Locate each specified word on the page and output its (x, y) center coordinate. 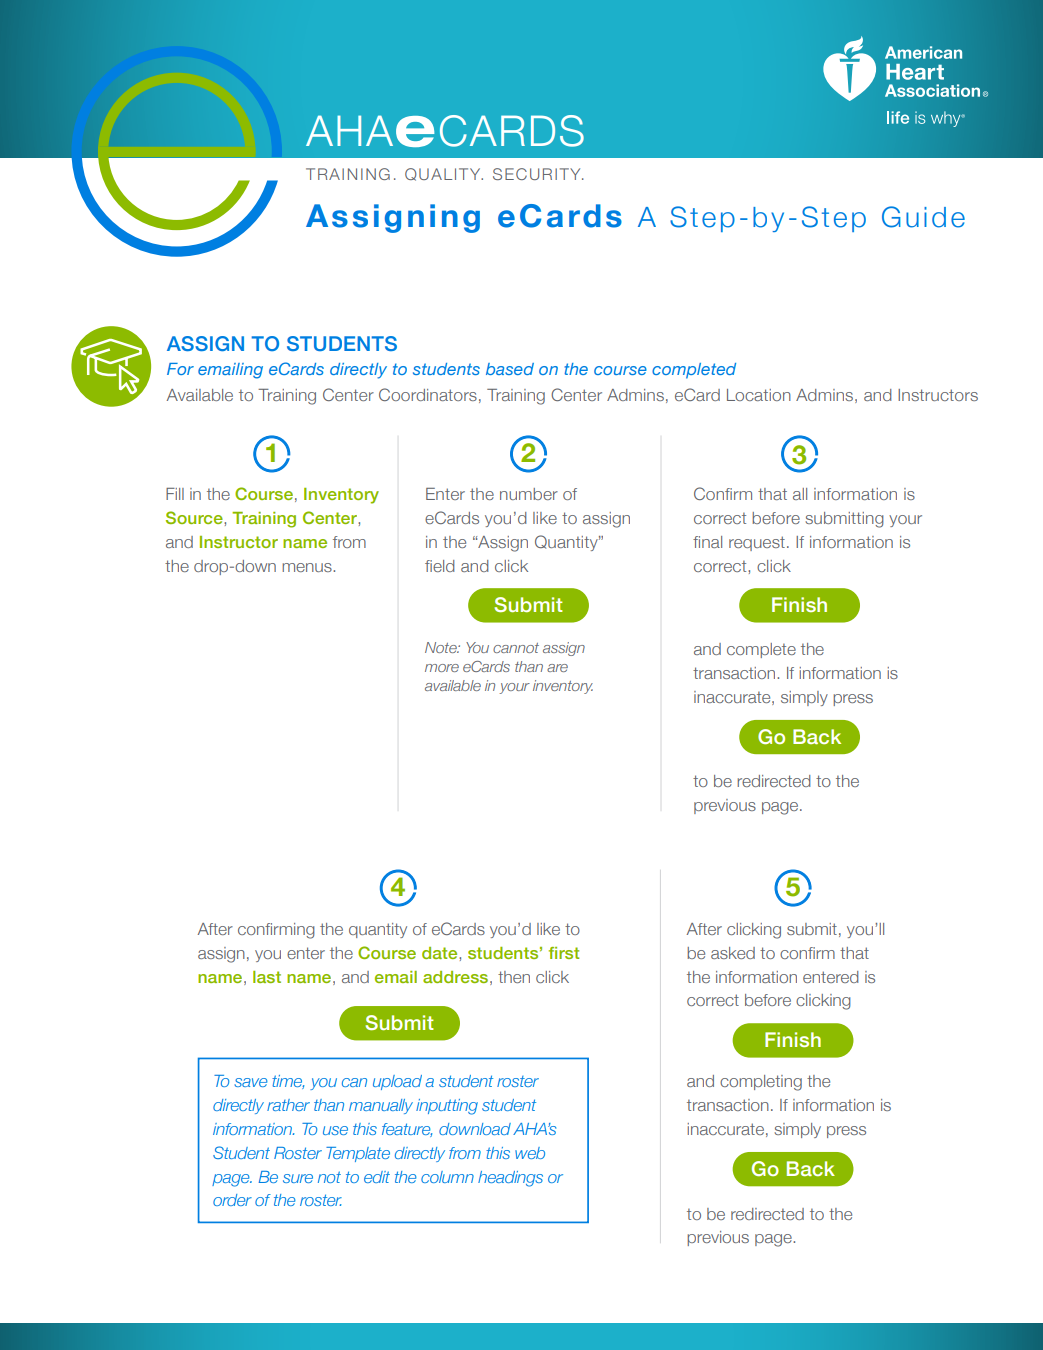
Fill (175, 494)
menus (308, 567)
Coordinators (428, 394)
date (441, 953)
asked (733, 953)
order (232, 1200)
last (267, 977)
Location (759, 395)
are (557, 668)
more (442, 668)
